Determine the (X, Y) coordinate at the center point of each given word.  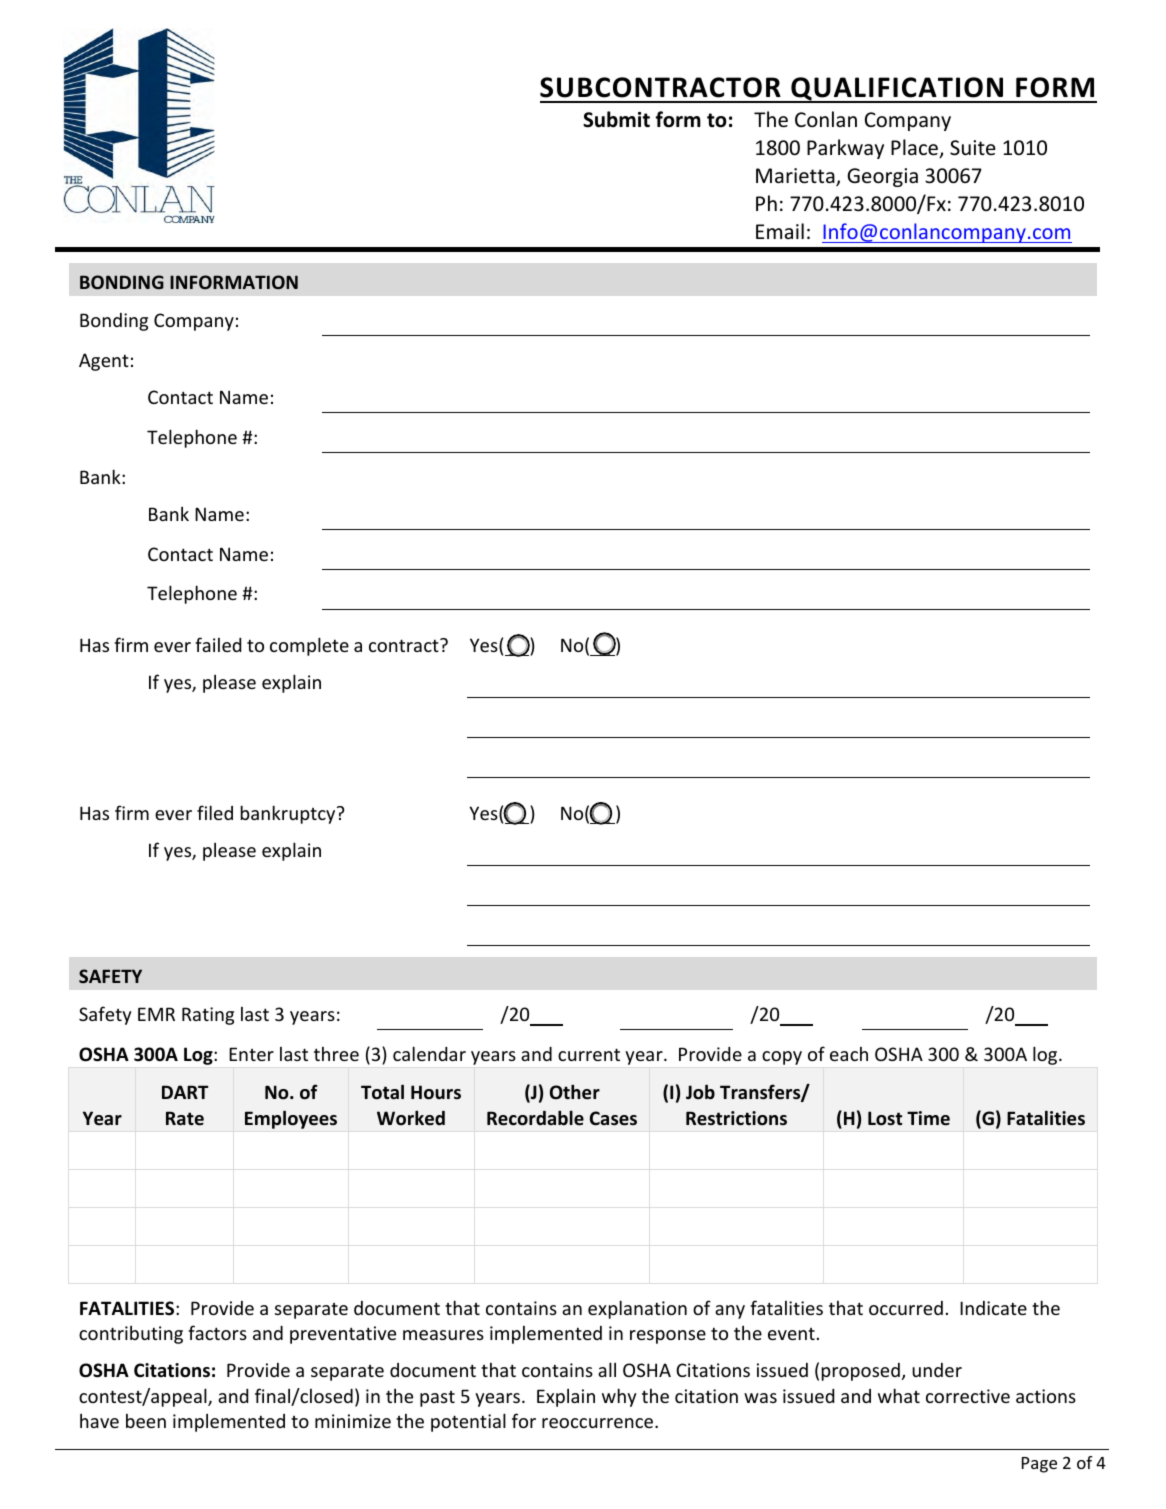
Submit (616, 119)
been (146, 1421)
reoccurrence (599, 1423)
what (899, 1395)
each (849, 1054)
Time (928, 1118)
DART (185, 1092)
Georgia (882, 177)
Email (780, 231)
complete (309, 646)
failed (218, 644)
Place (915, 148)
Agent (104, 362)
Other (575, 1092)
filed (215, 812)
